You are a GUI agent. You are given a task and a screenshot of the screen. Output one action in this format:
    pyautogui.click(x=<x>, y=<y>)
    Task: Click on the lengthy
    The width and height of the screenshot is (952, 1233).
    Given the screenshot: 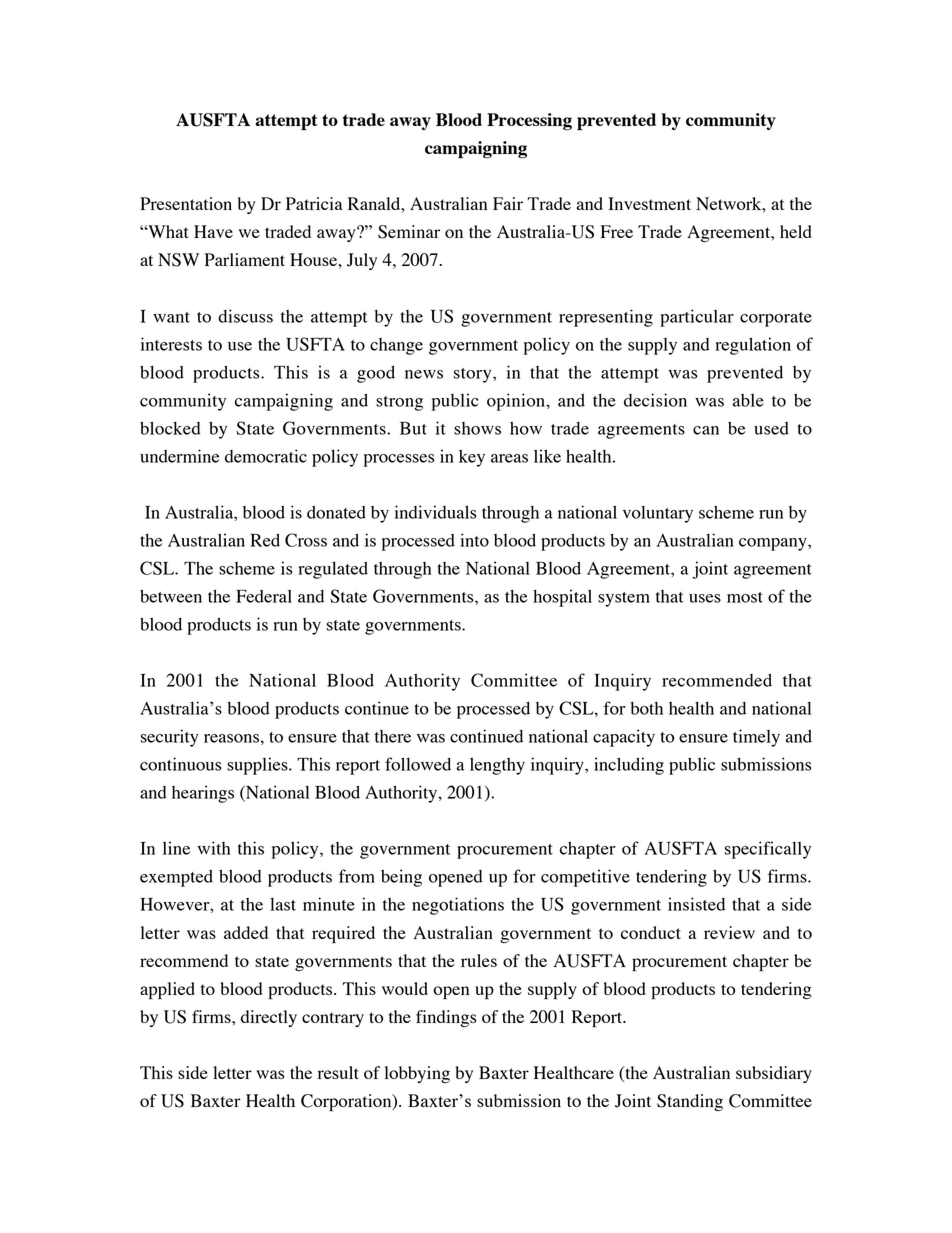 What is the action you would take?
    pyautogui.click(x=497, y=766)
